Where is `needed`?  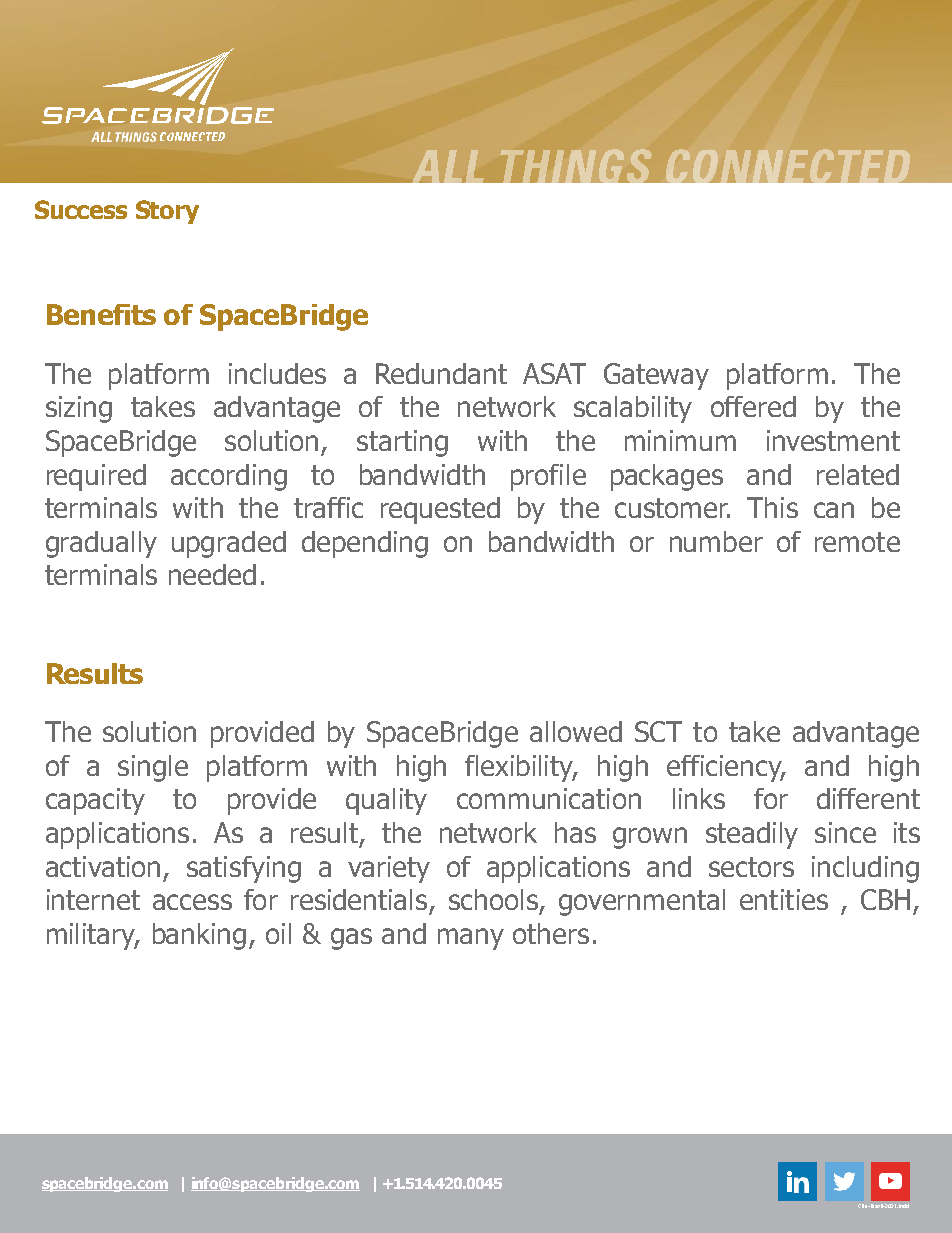 needed is located at coordinates (212, 574).
